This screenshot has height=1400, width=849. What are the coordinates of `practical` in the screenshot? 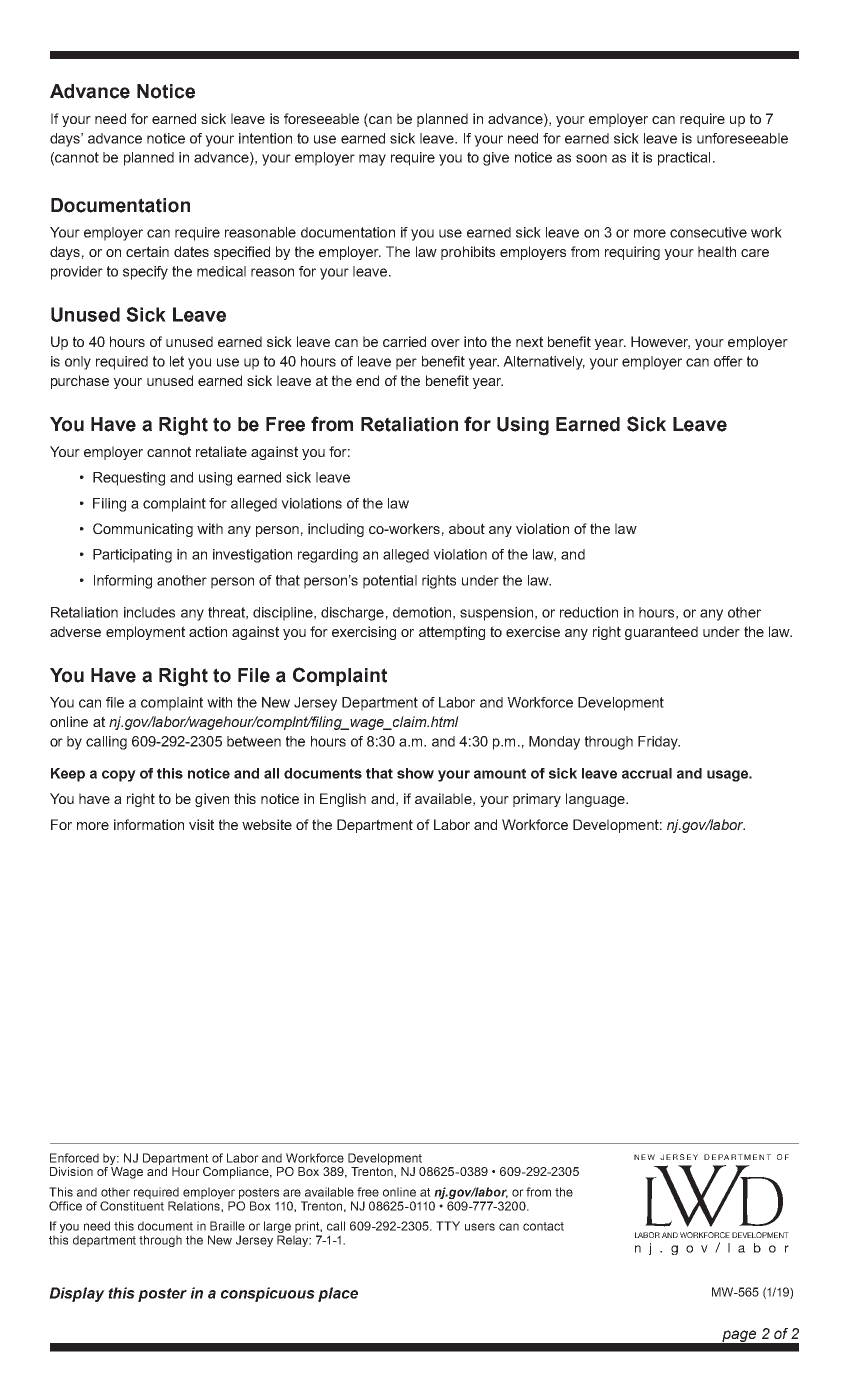 It's located at (684, 159).
